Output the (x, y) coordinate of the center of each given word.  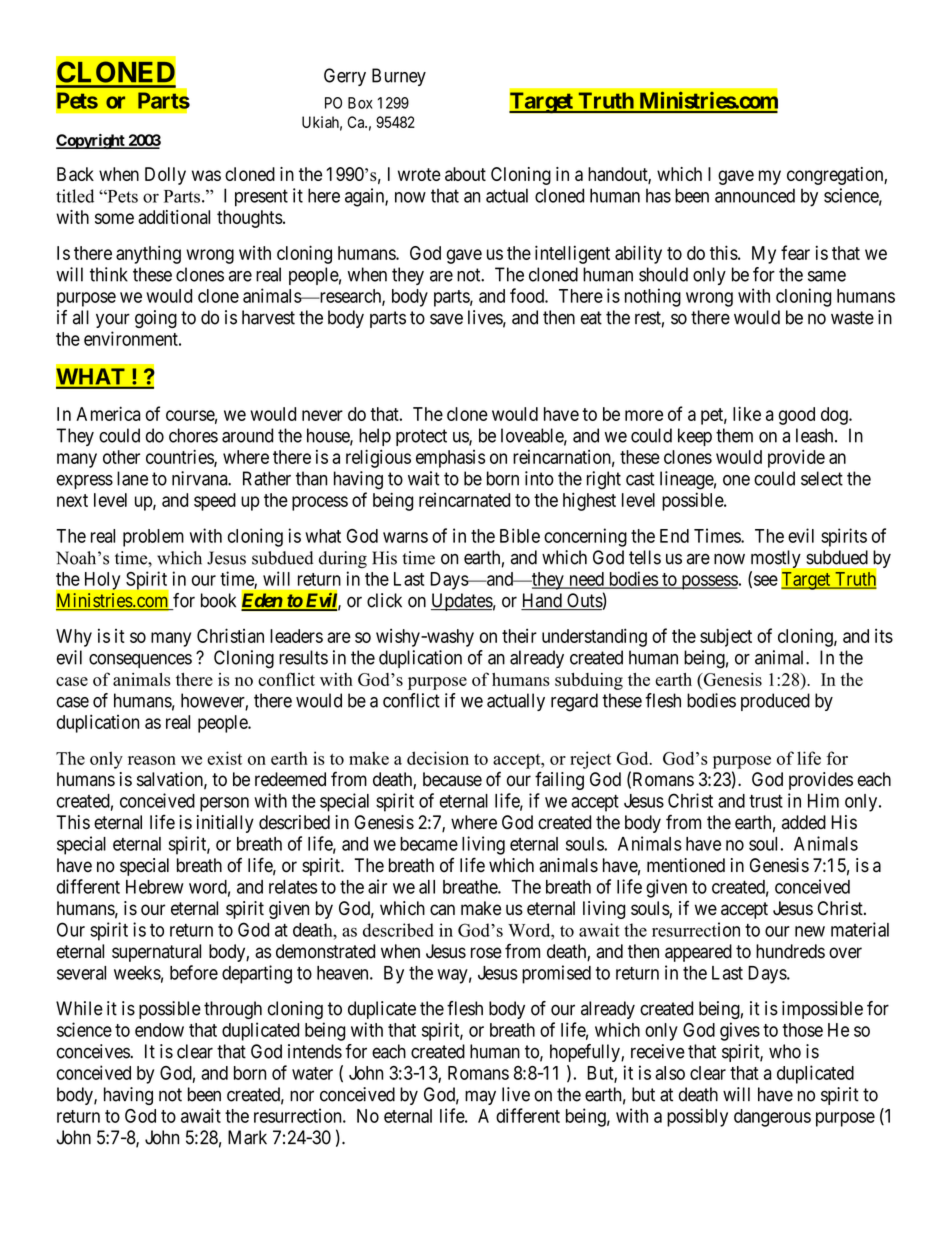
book (218, 600)
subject (726, 637)
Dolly (165, 176)
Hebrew (155, 887)
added (804, 822)
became (429, 844)
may (480, 1097)
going (156, 319)
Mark (247, 1137)
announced (755, 195)
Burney (399, 77)
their (519, 636)
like (747, 413)
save (446, 319)
